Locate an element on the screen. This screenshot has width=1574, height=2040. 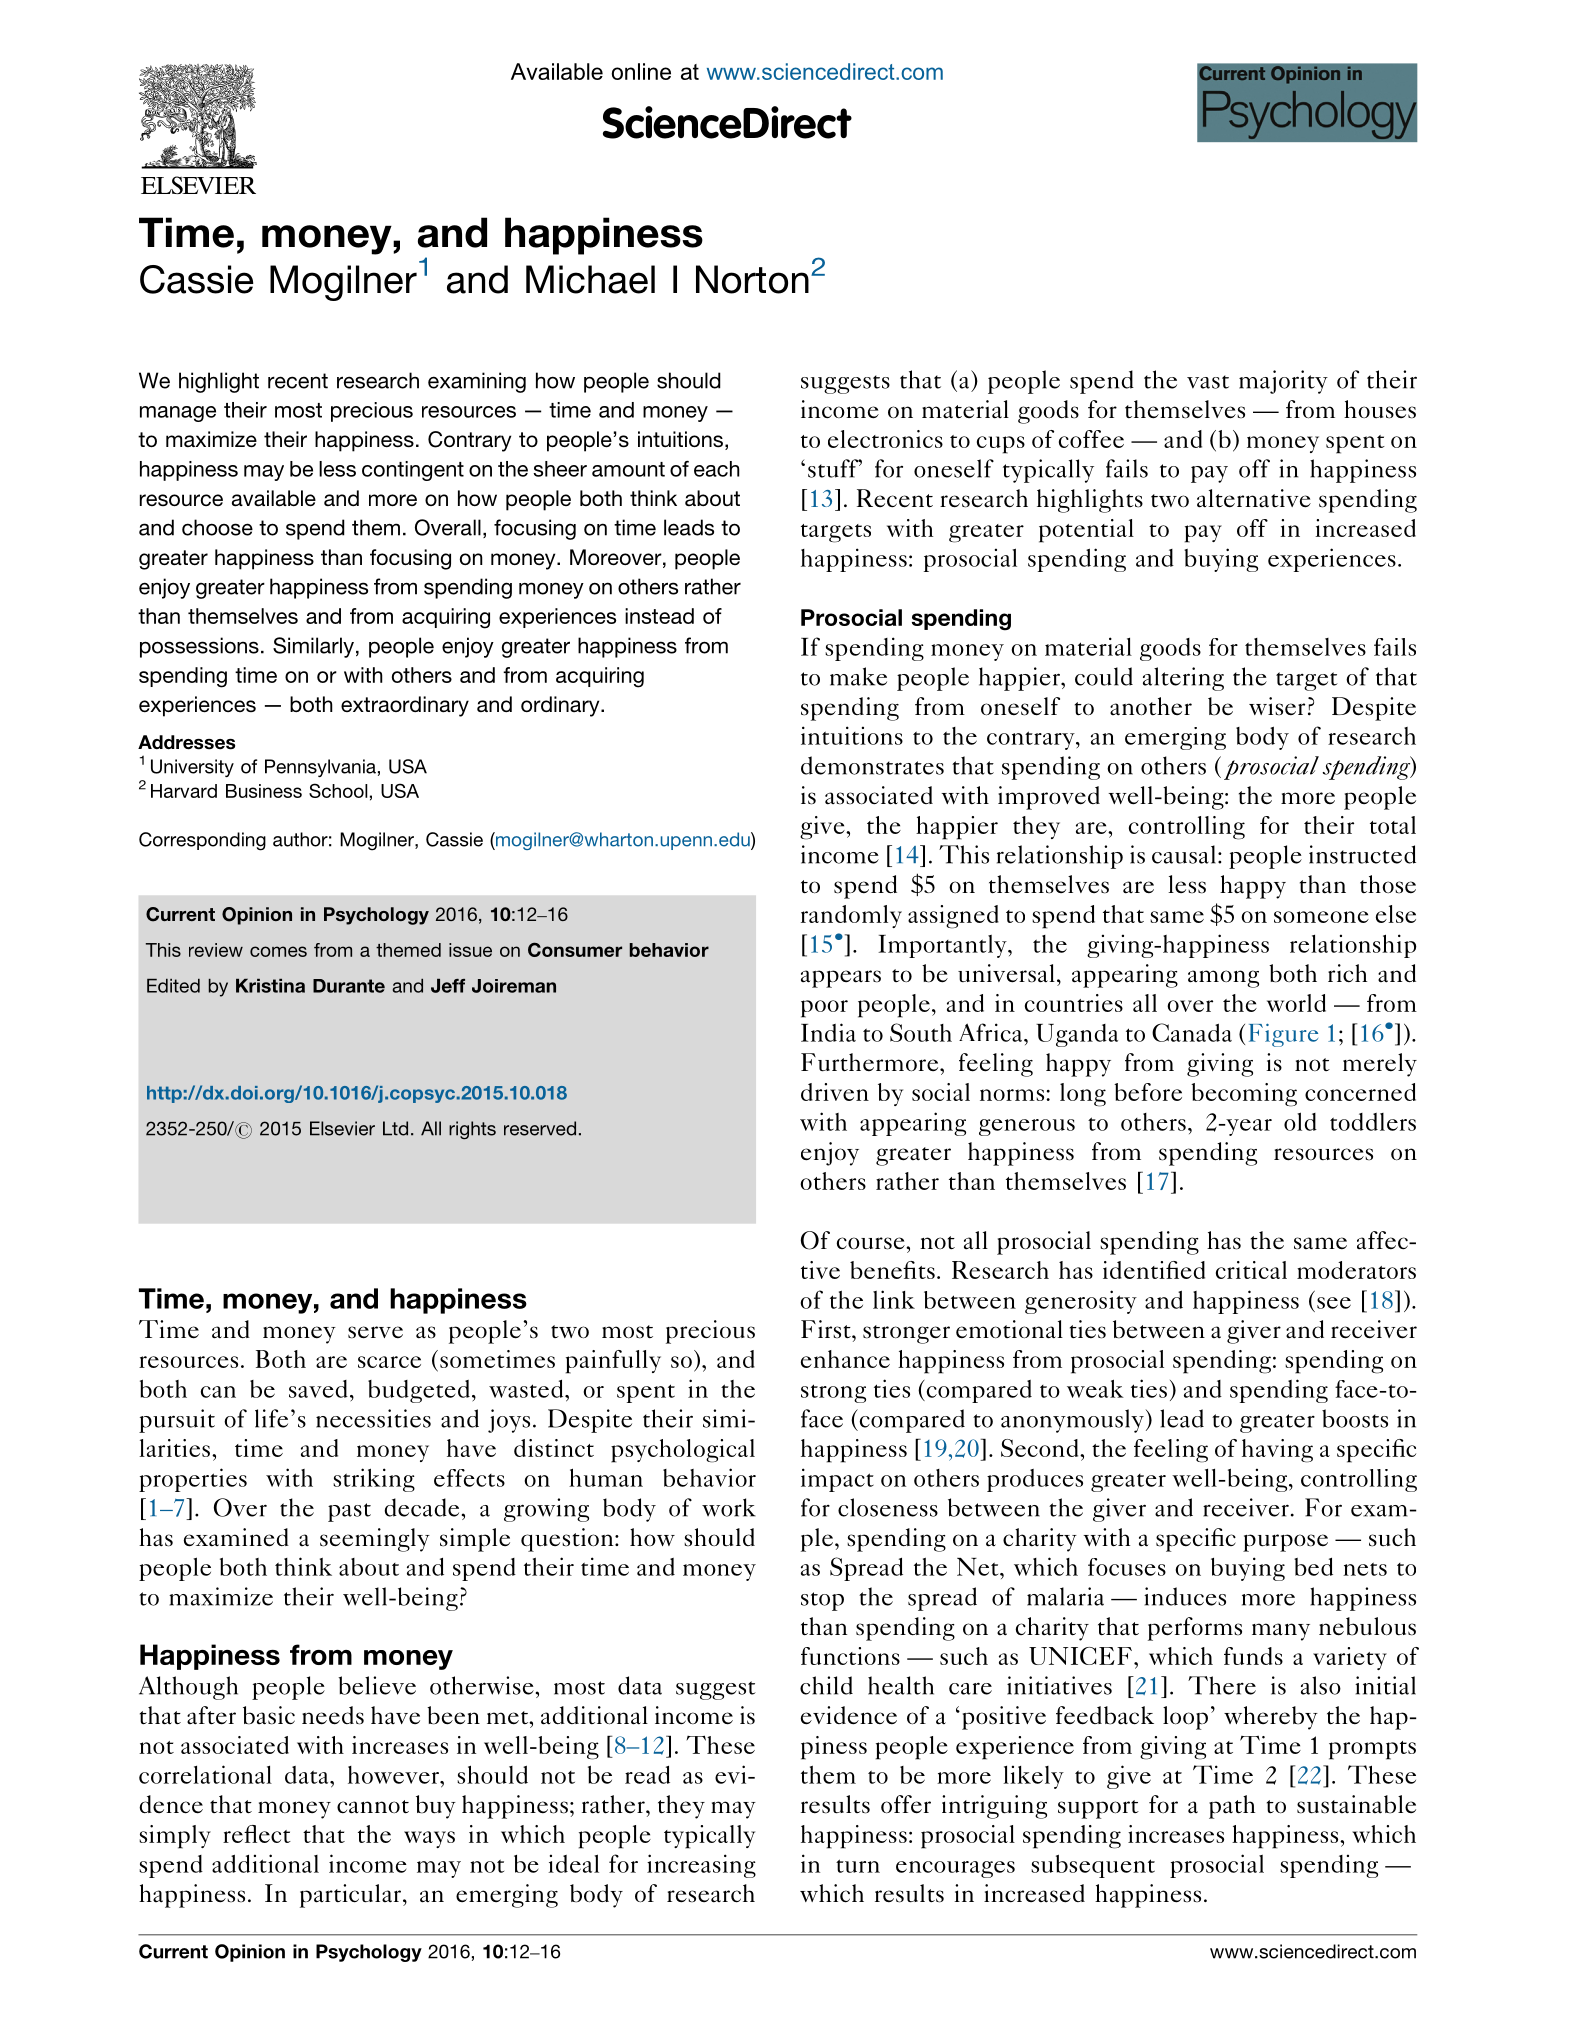
old is located at coordinates (1300, 1121).
